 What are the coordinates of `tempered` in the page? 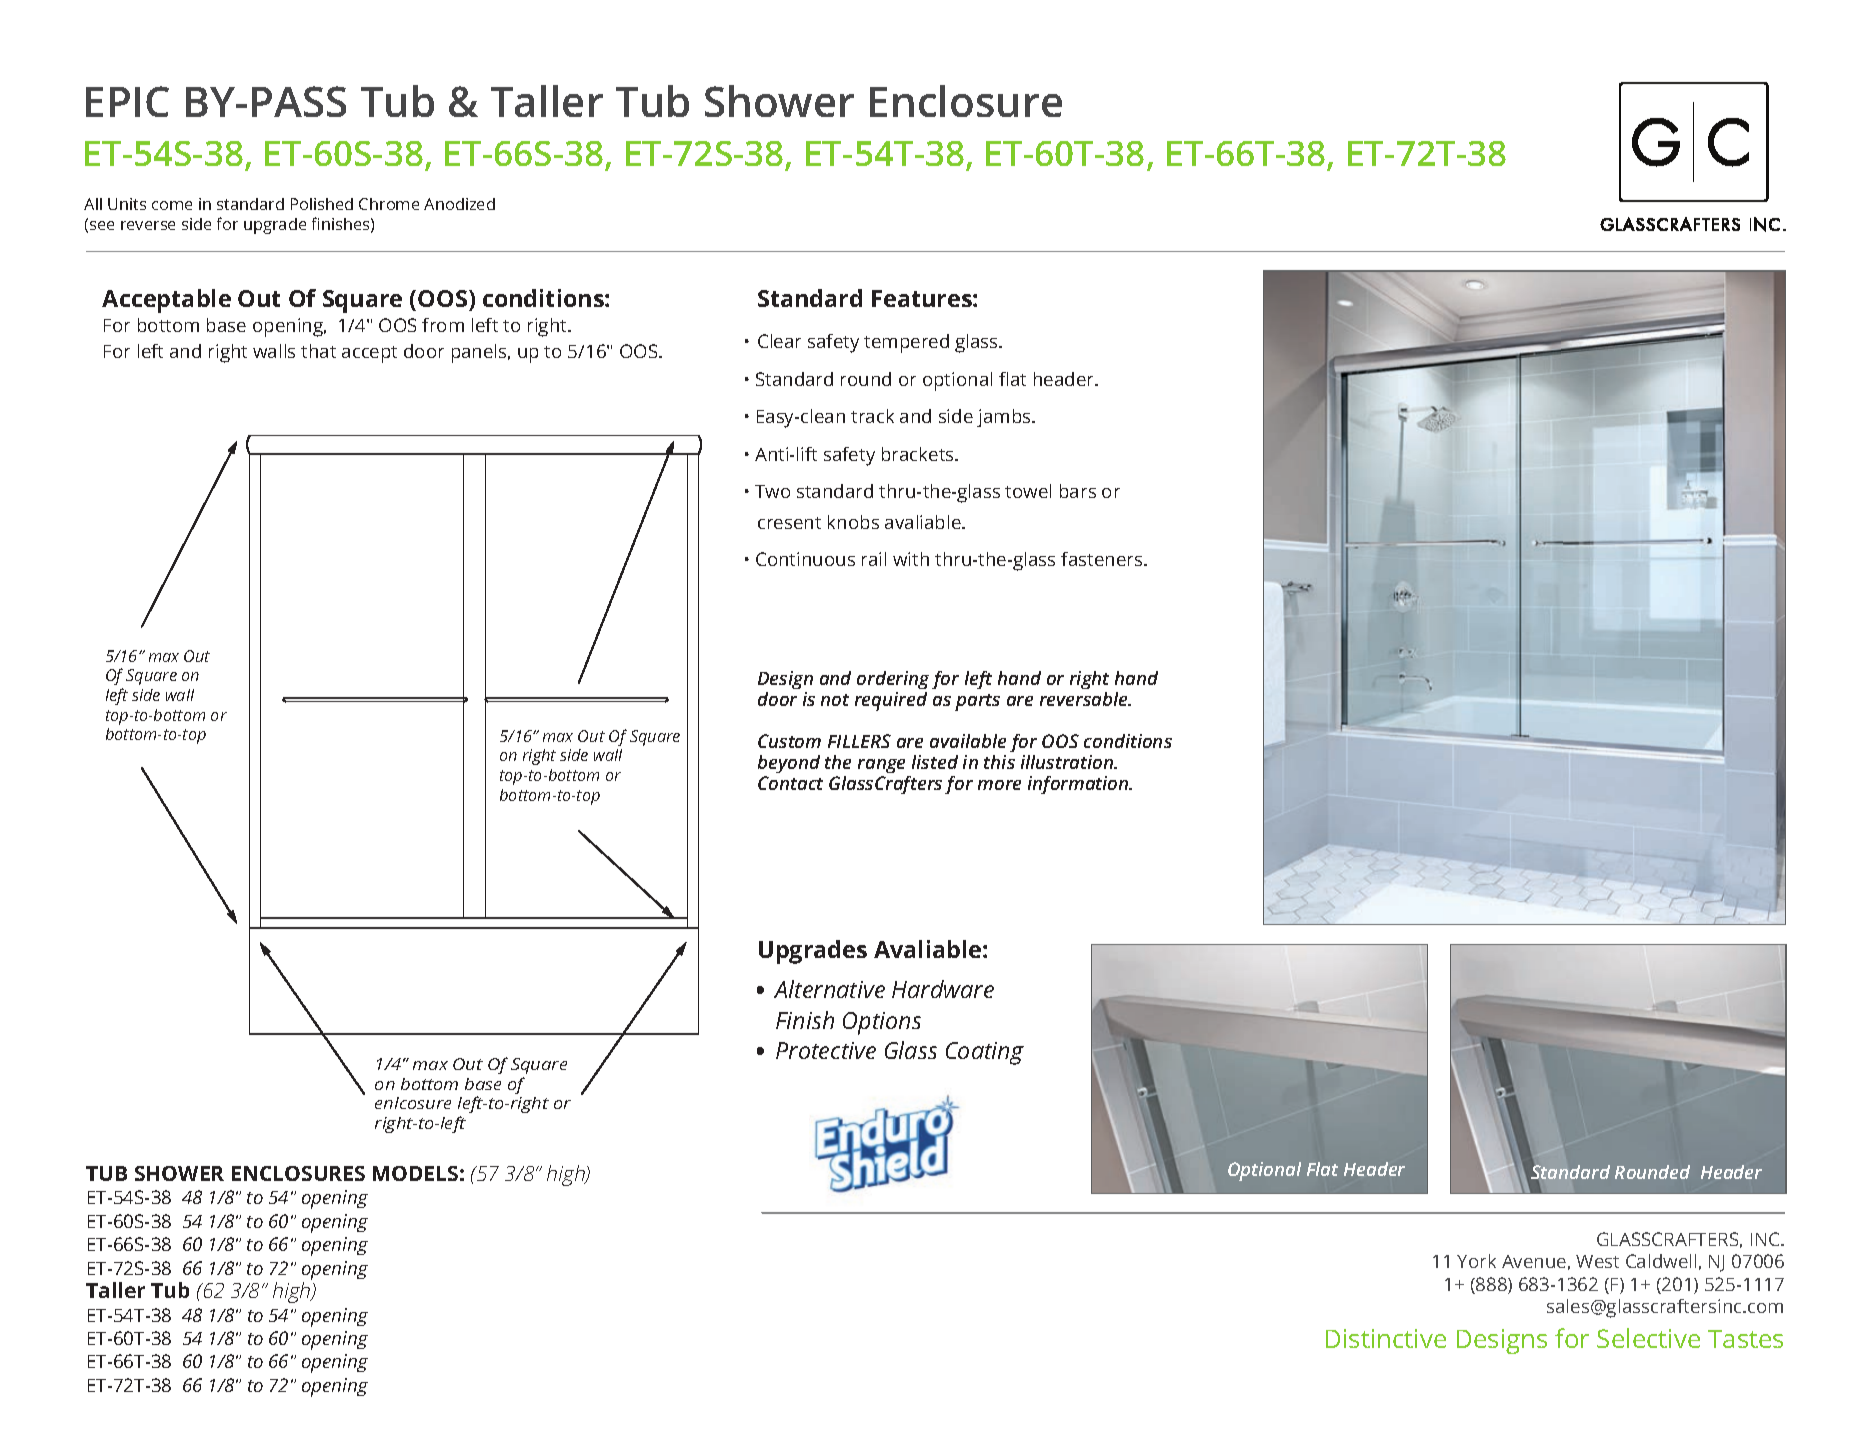 It's located at (906, 343).
